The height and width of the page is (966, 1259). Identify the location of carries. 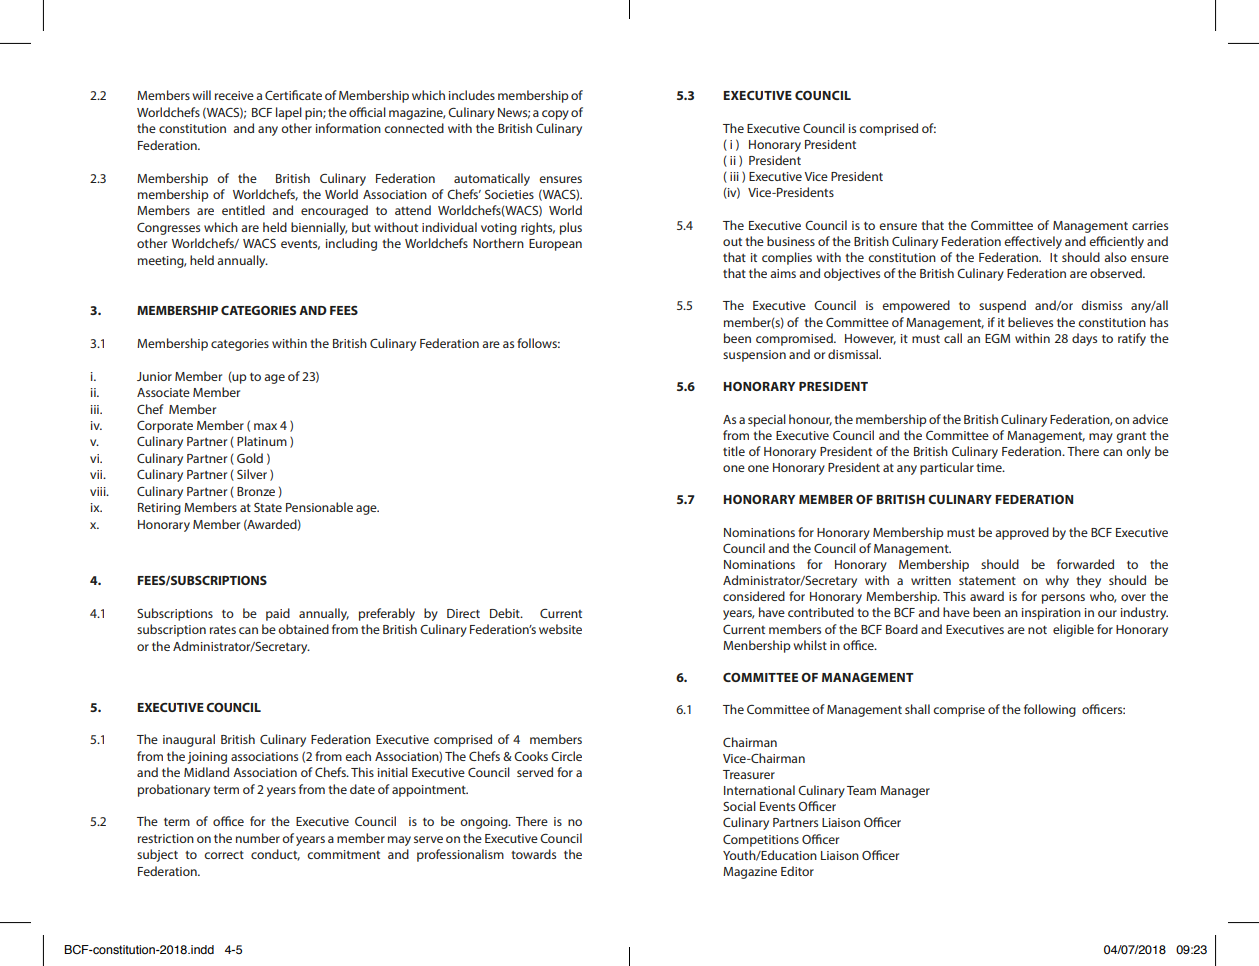
(1150, 225).
